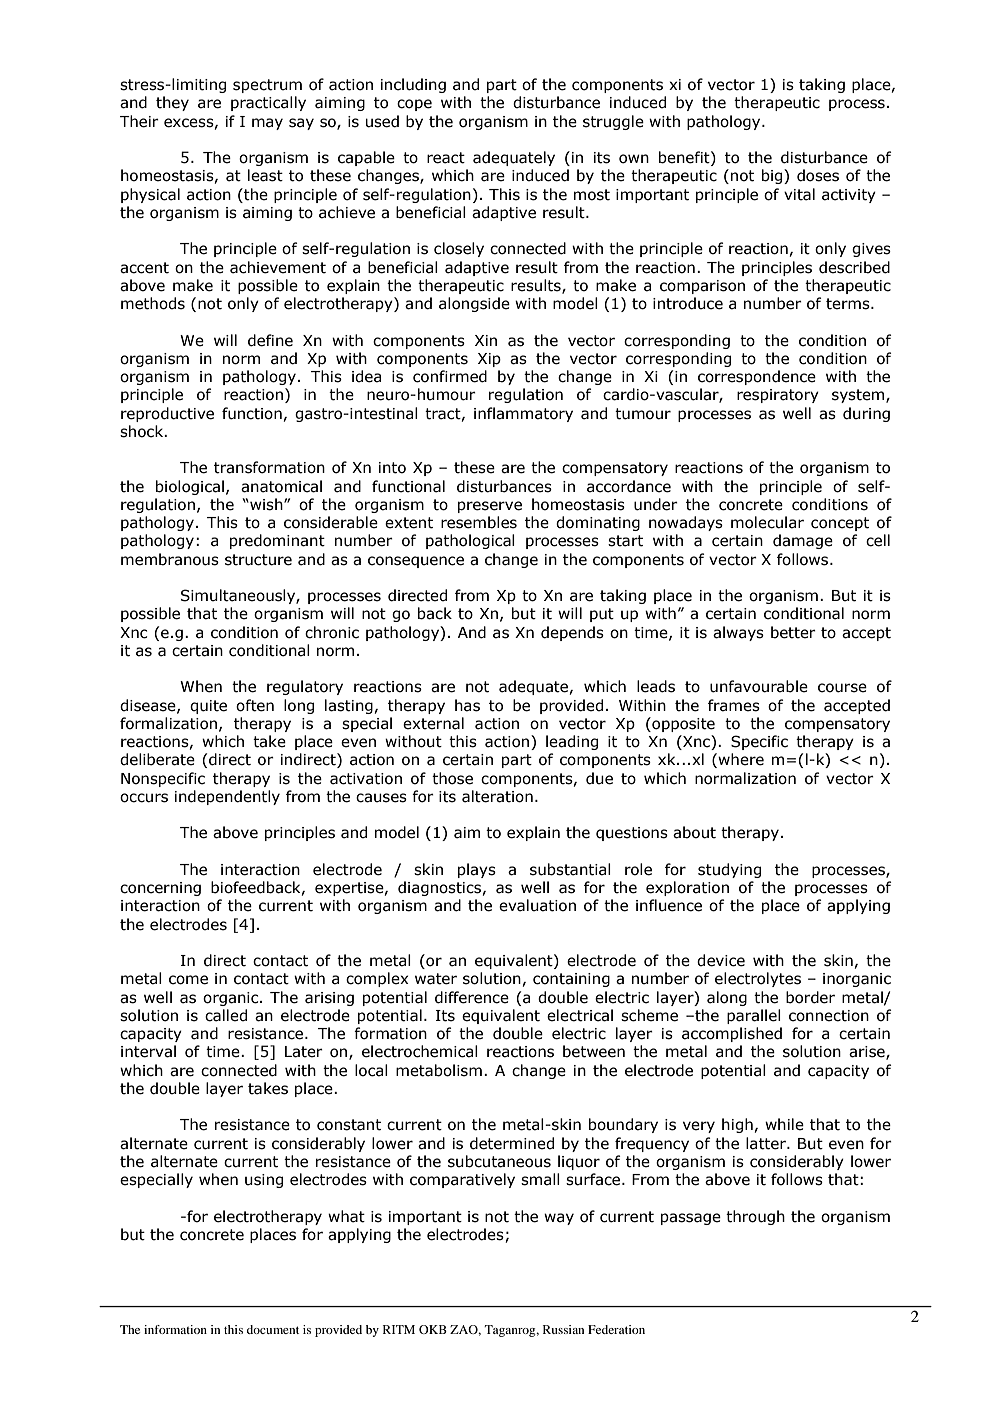 The height and width of the screenshot is (1405, 993). What do you see at coordinates (267, 124) in the screenshot?
I see `may` at bounding box center [267, 124].
